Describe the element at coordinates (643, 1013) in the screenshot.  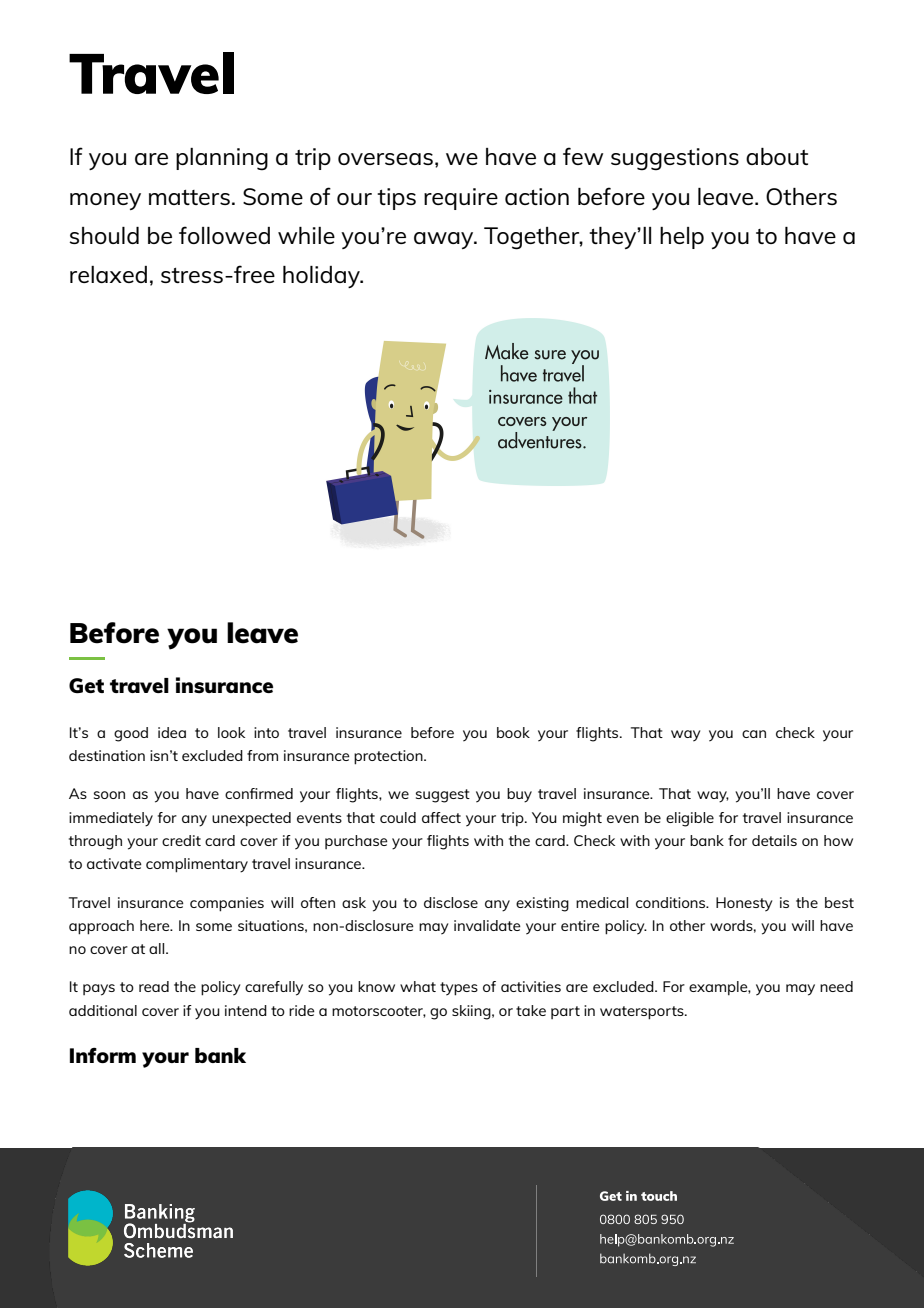
I see `watersports` at that location.
